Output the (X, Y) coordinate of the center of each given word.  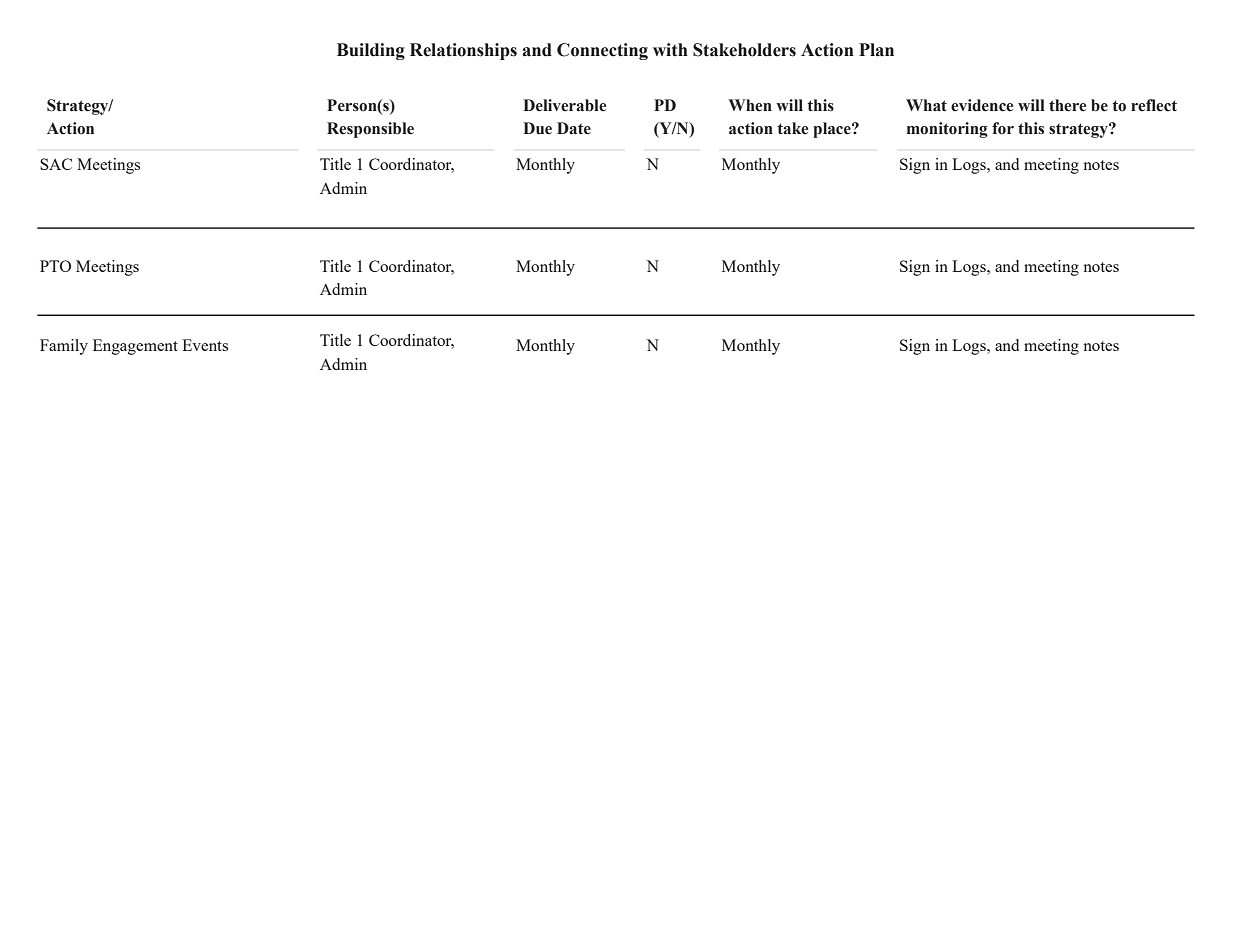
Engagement (135, 347)
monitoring (947, 130)
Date (574, 128)
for (1003, 128)
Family (64, 347)
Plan (876, 50)
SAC (56, 164)
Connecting (602, 51)
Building (371, 51)
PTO (55, 266)
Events (205, 345)
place (833, 130)
